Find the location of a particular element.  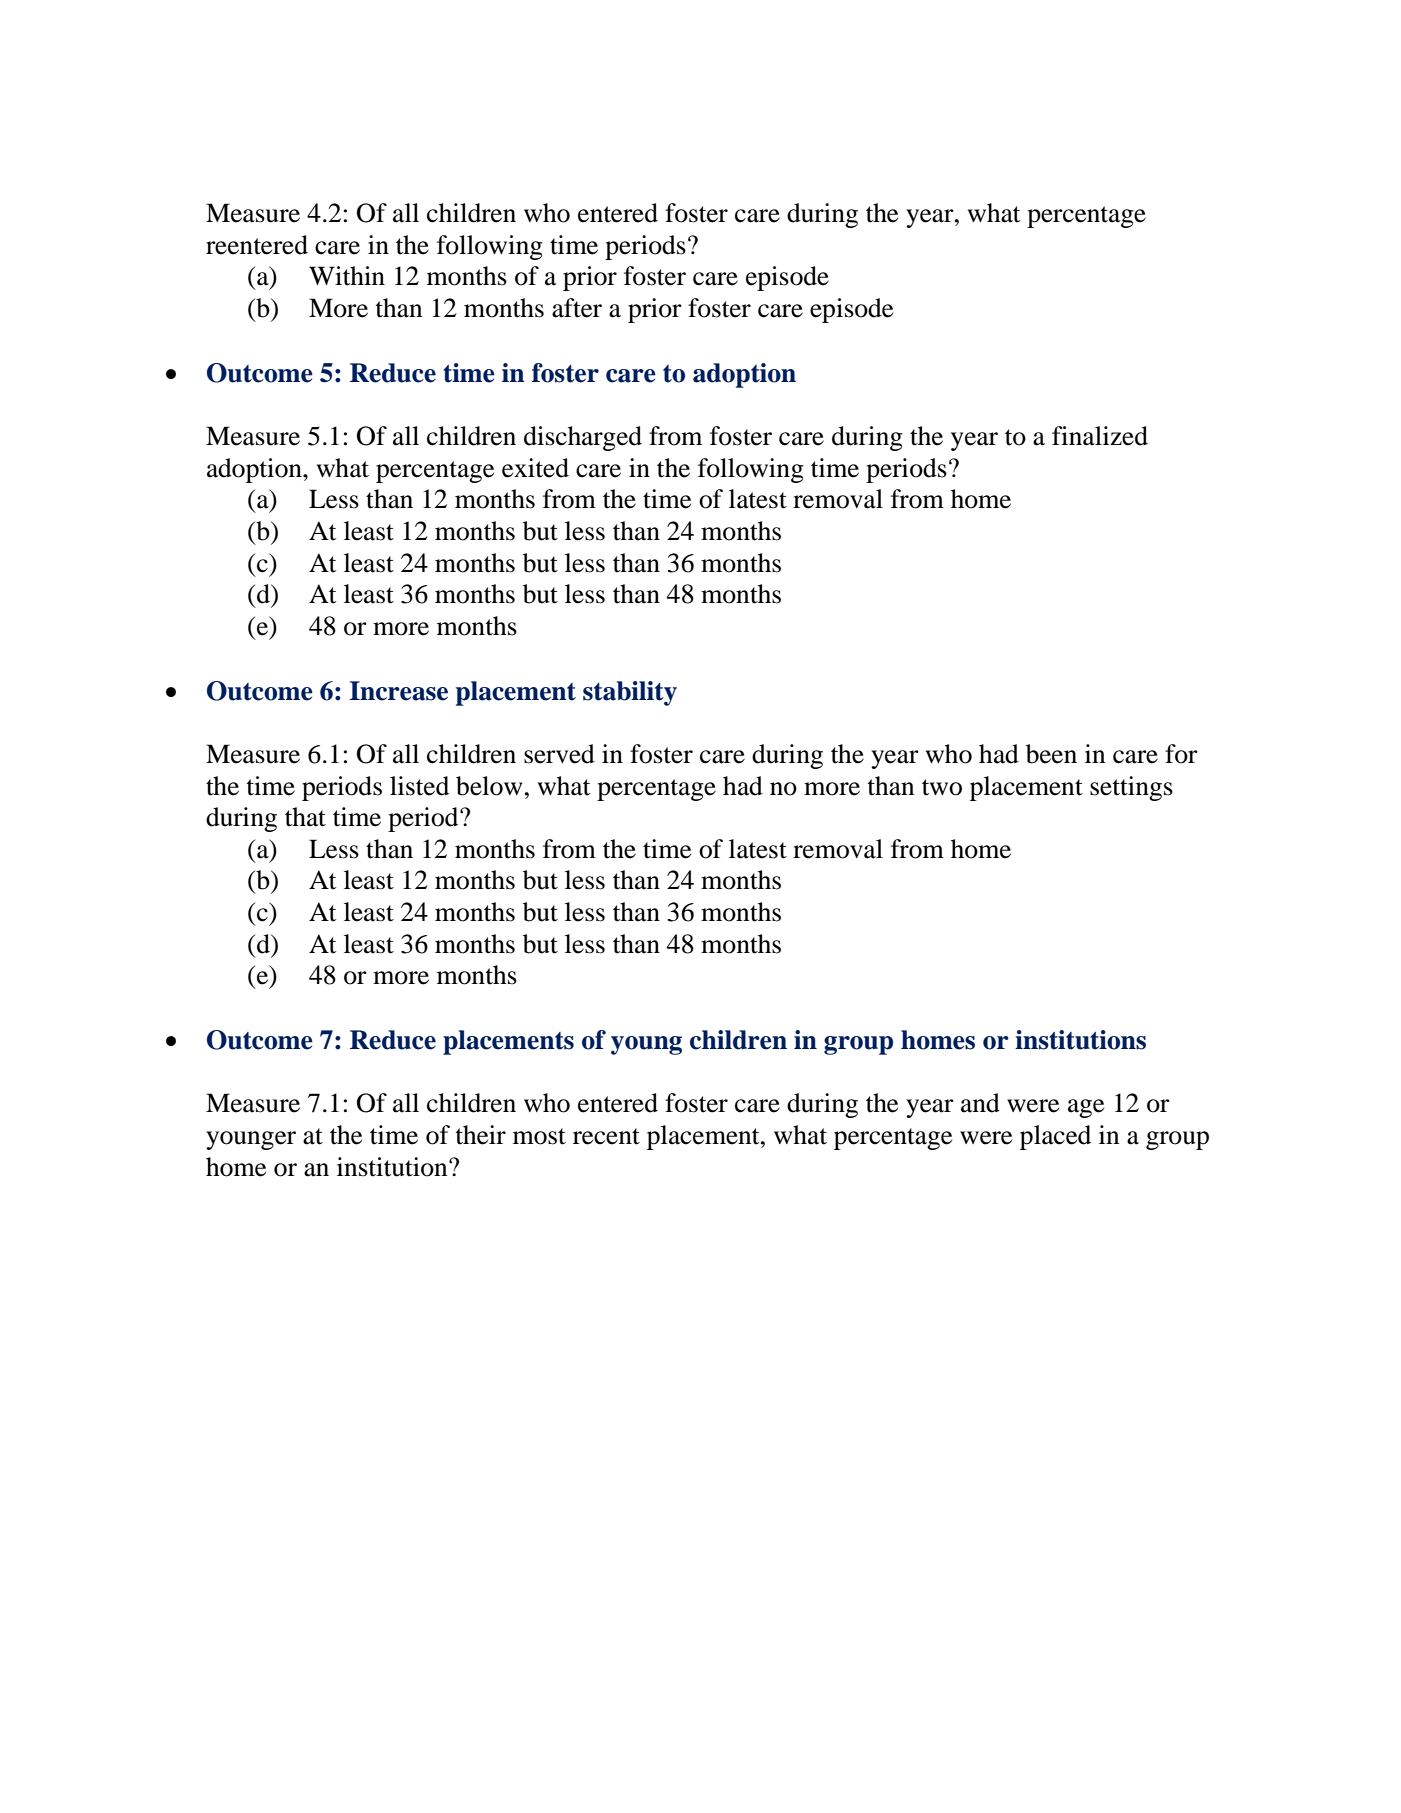

after is located at coordinates (577, 308).
